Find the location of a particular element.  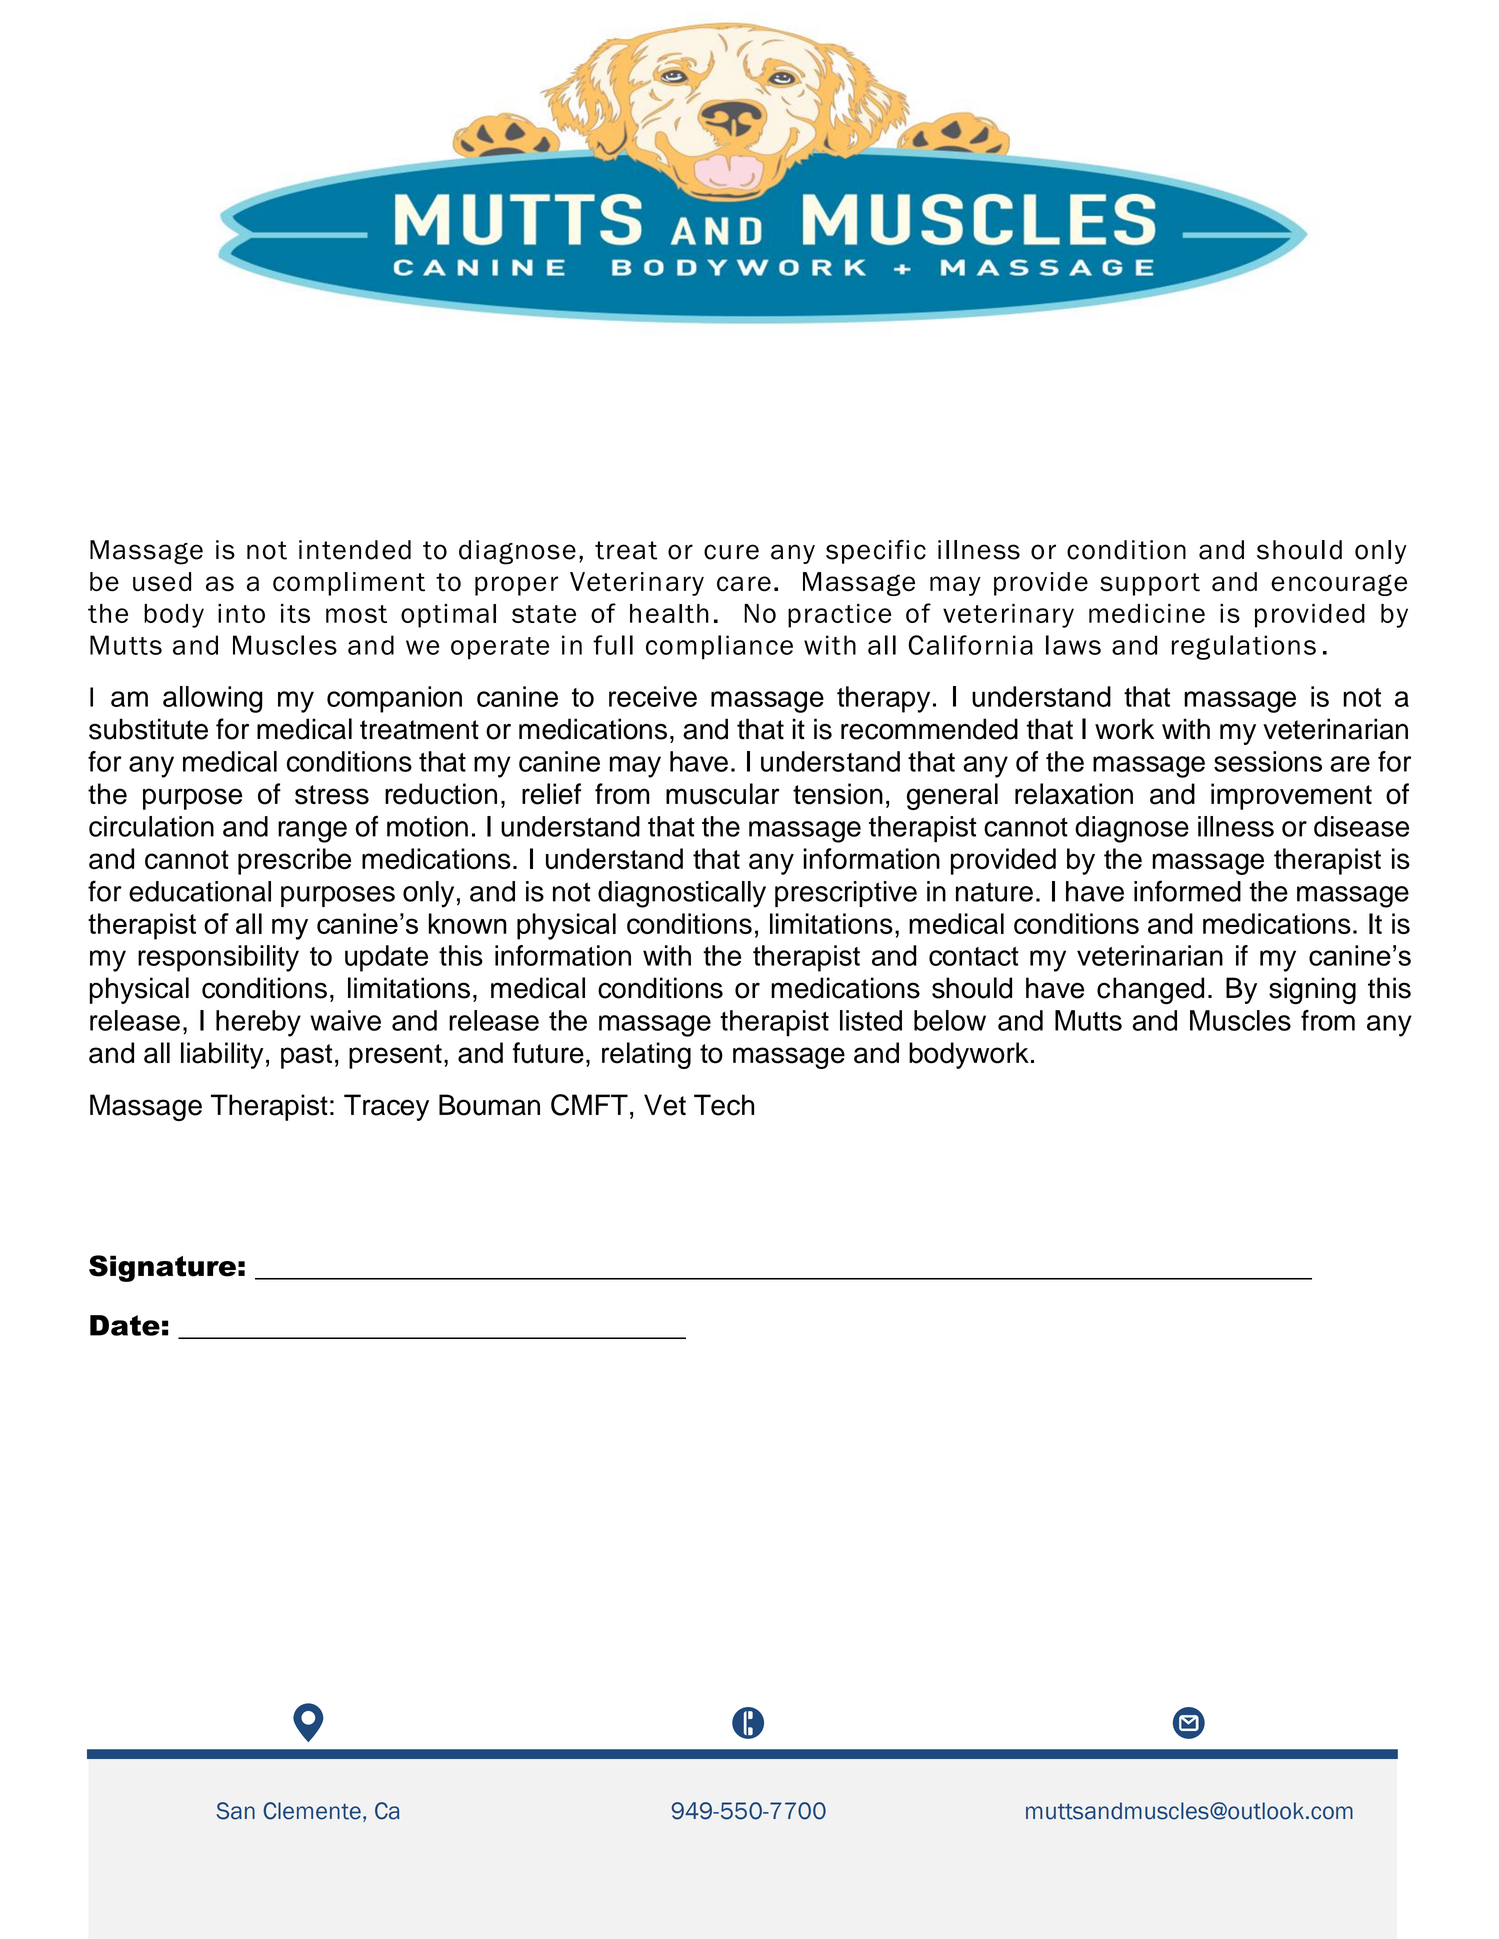

relating is located at coordinates (646, 1055).
